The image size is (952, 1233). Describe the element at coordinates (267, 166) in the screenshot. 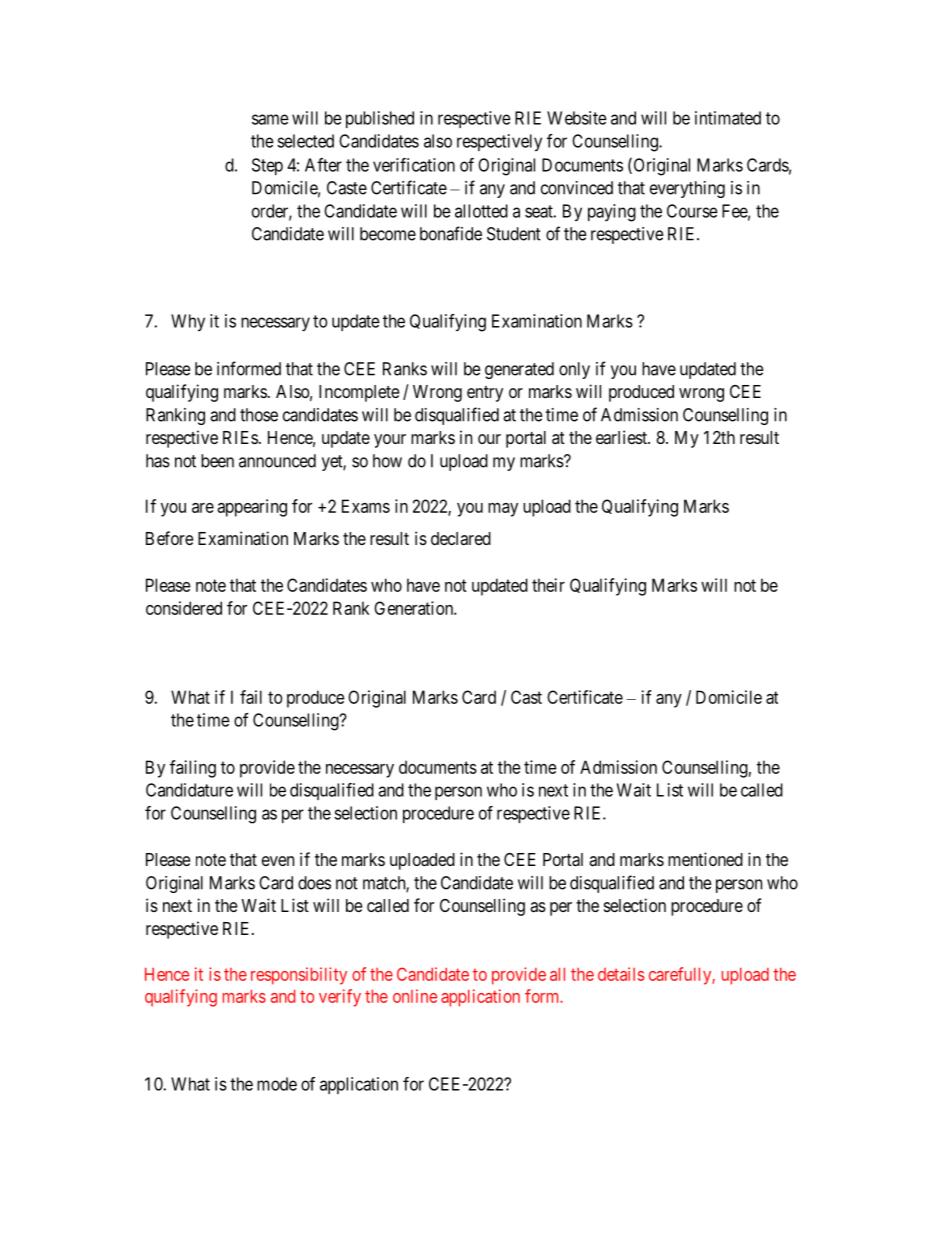

I see `Step` at that location.
